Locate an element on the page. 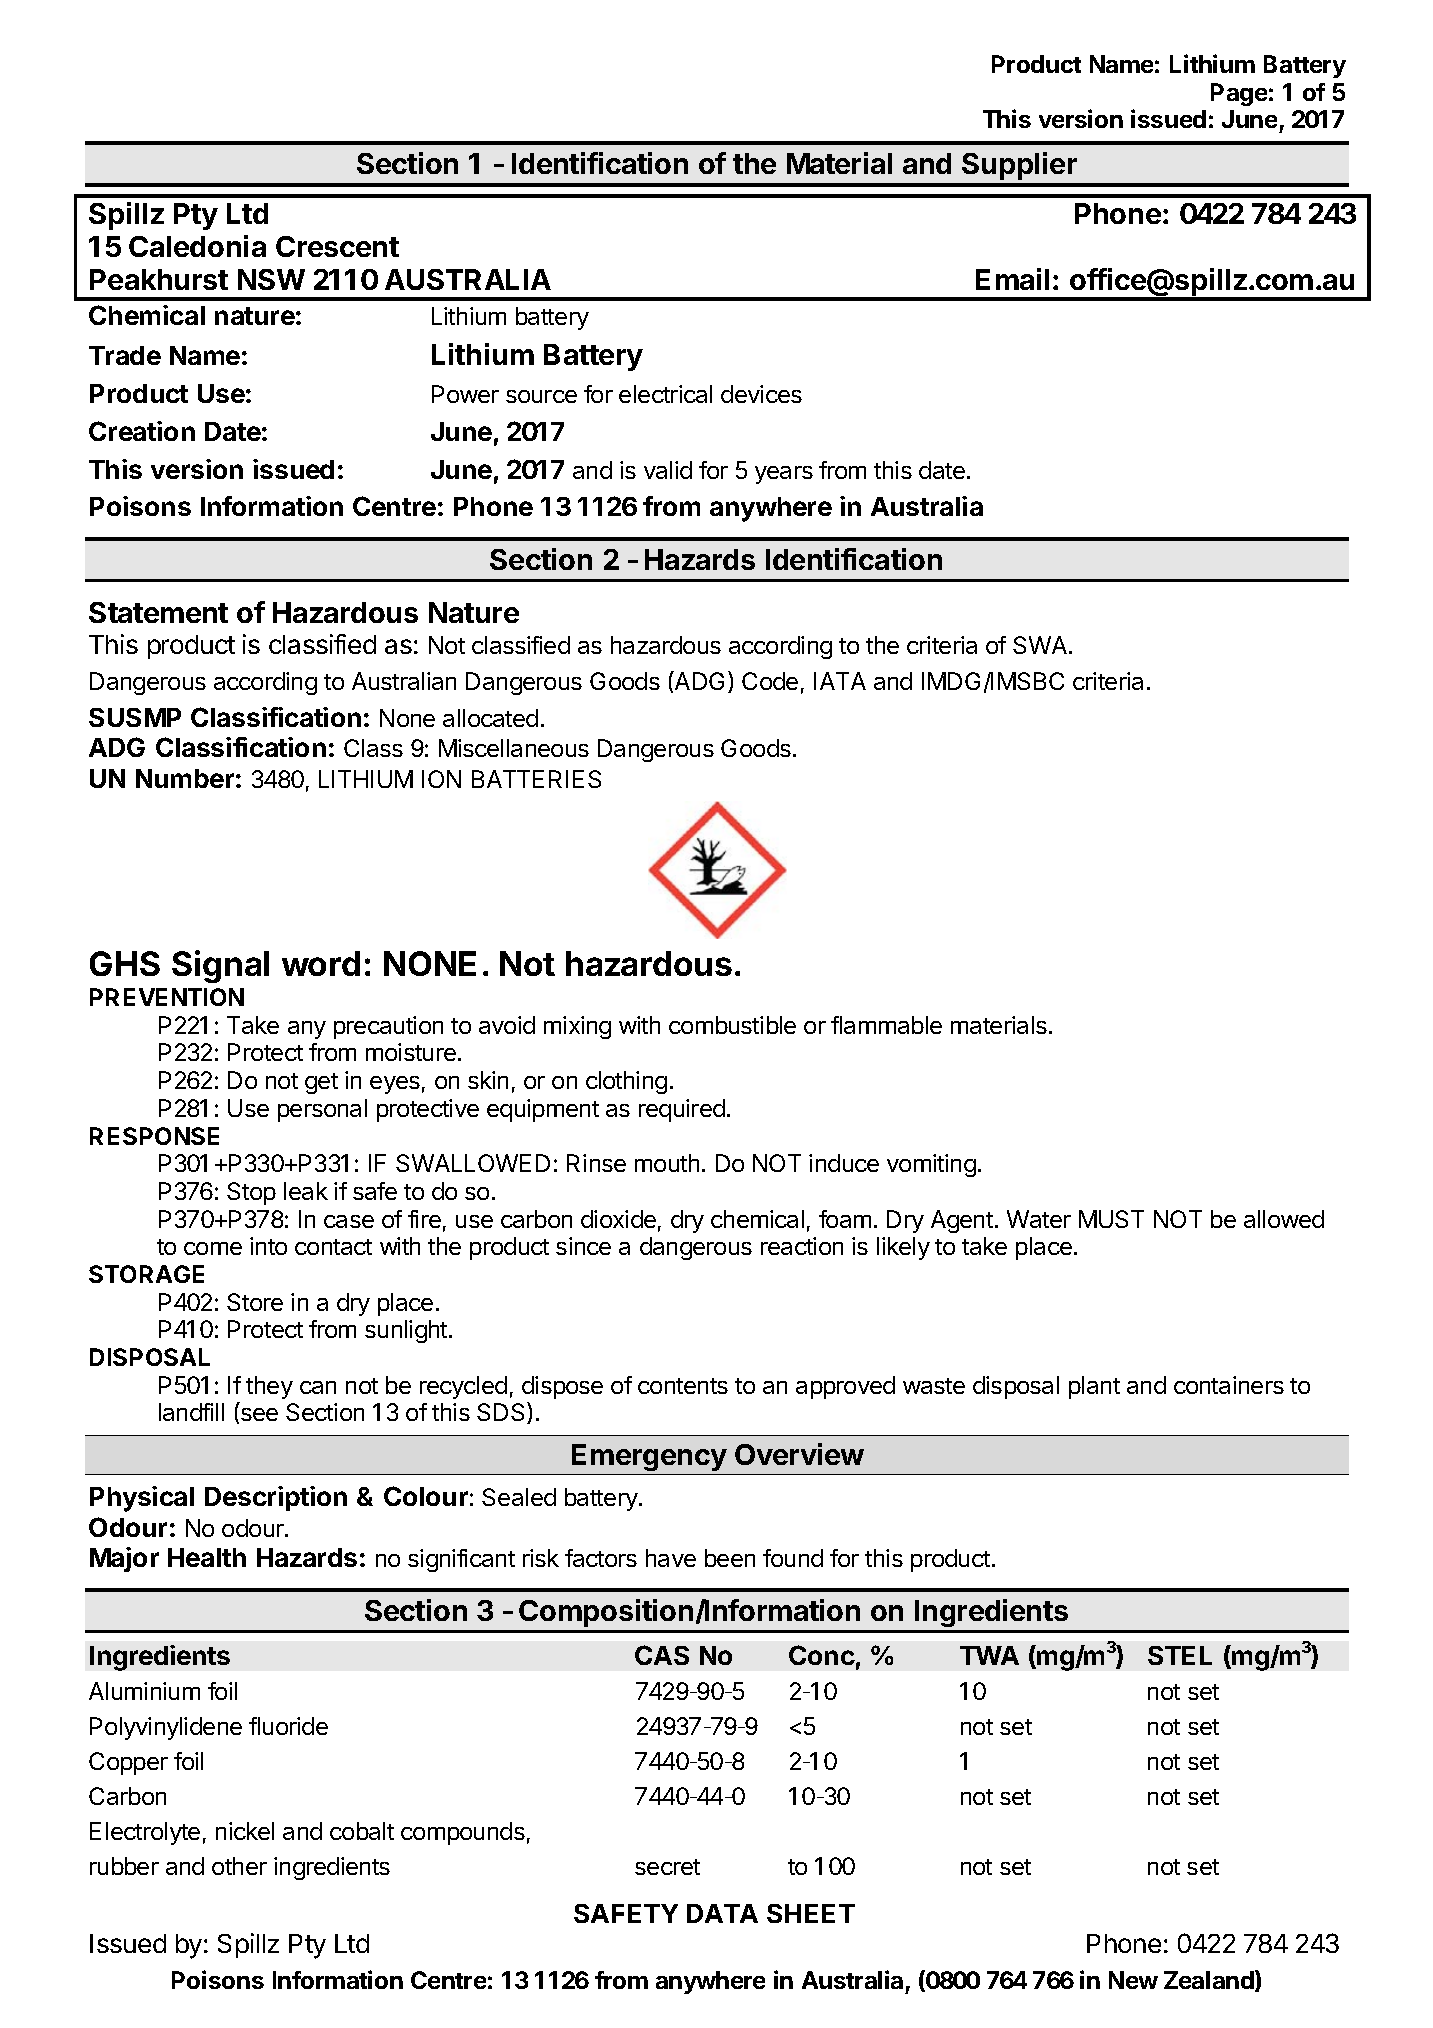 The image size is (1433, 2028). Statement is located at coordinates (158, 612).
